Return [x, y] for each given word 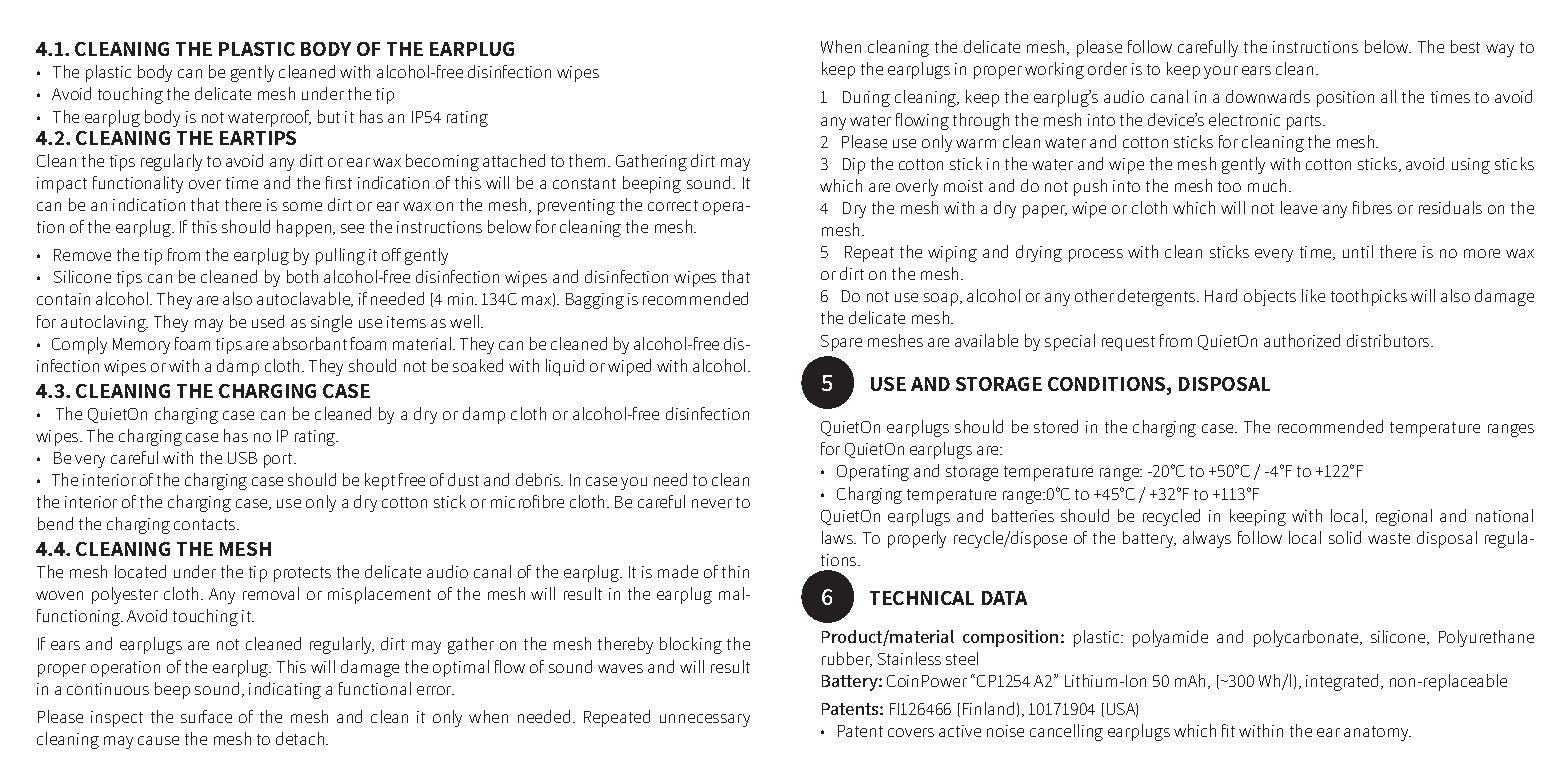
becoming [442, 162]
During [866, 99]
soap [942, 299]
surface [206, 716]
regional [1404, 517]
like [1313, 295]
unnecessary [705, 720]
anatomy [1377, 733]
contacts [206, 524]
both [302, 276]
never [712, 503]
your [1221, 72]
